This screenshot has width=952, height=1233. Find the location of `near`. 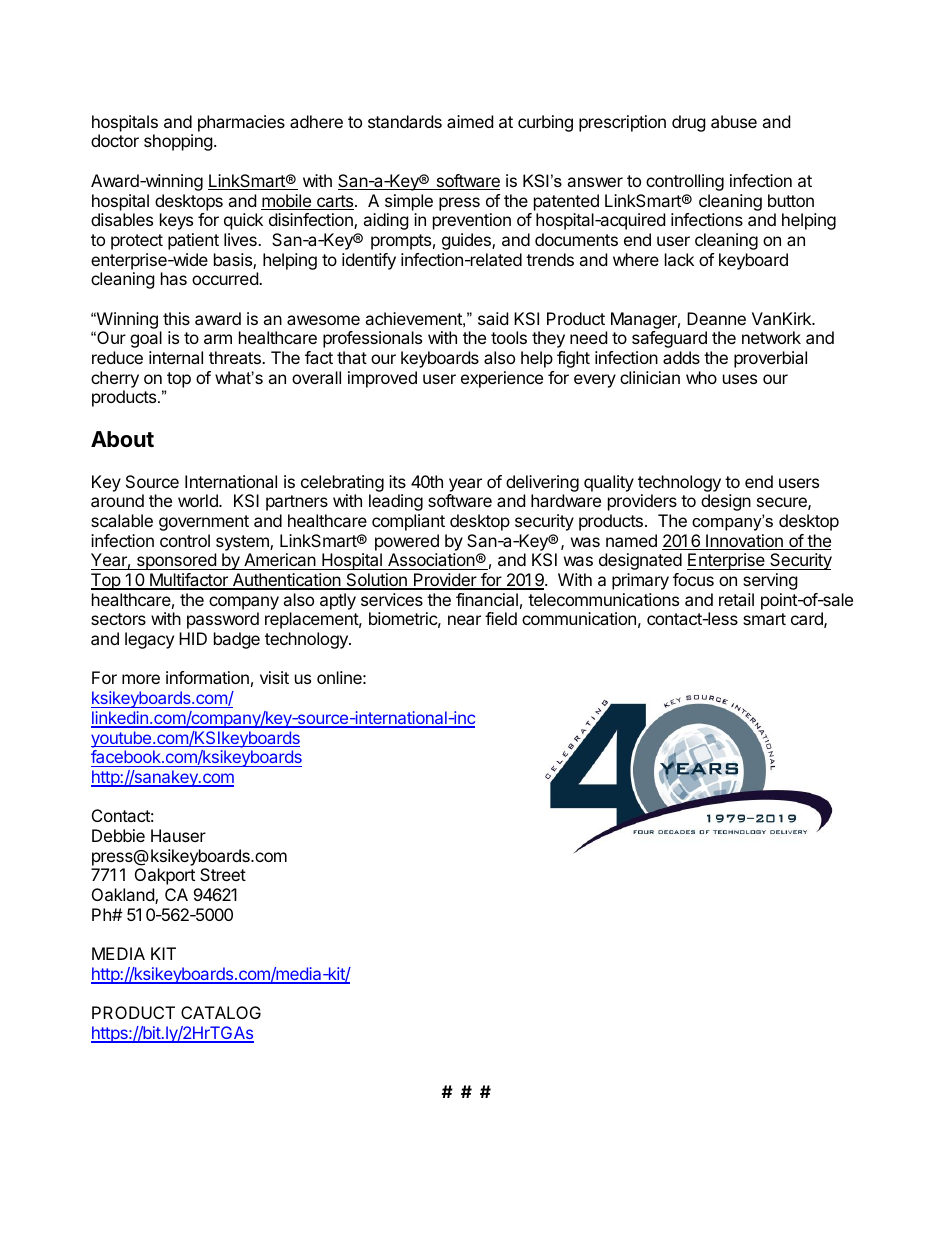

near is located at coordinates (464, 620).
